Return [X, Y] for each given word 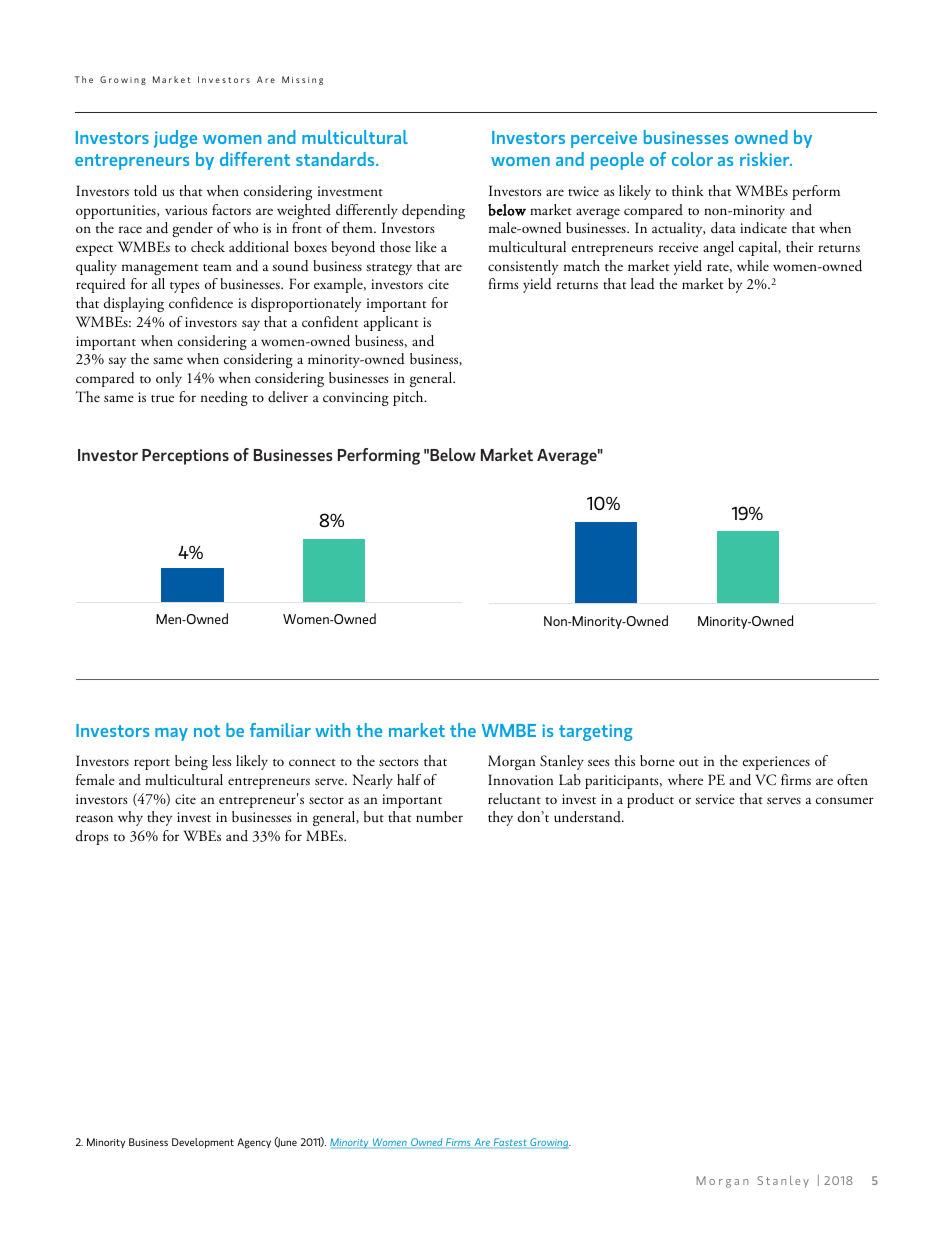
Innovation [520, 779]
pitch [409, 398]
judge [175, 139]
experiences [776, 763]
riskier [766, 159]
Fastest [510, 1142]
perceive [604, 139]
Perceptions [185, 457]
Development [203, 1143]
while [753, 265]
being [191, 762]
